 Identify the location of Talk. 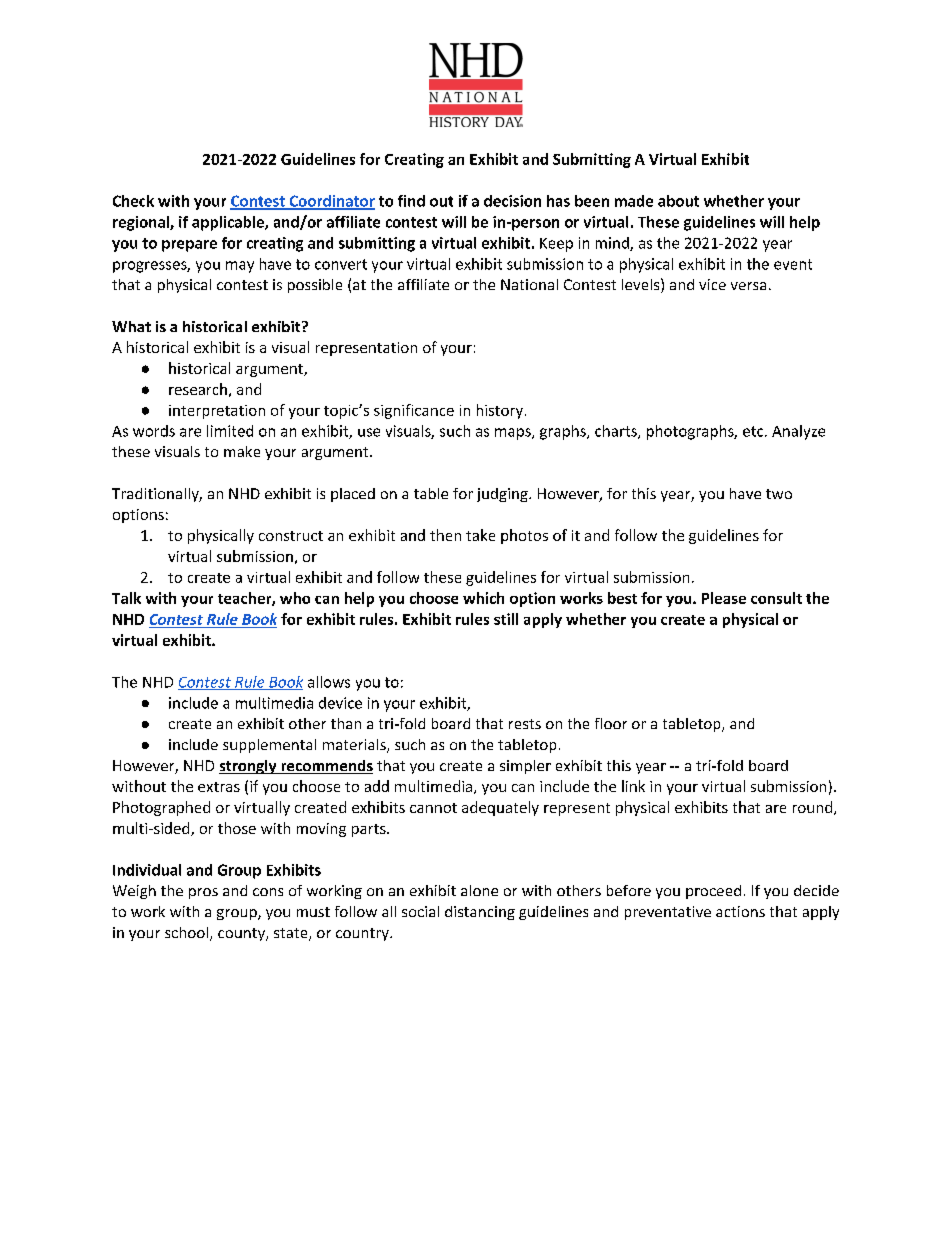
(126, 598).
